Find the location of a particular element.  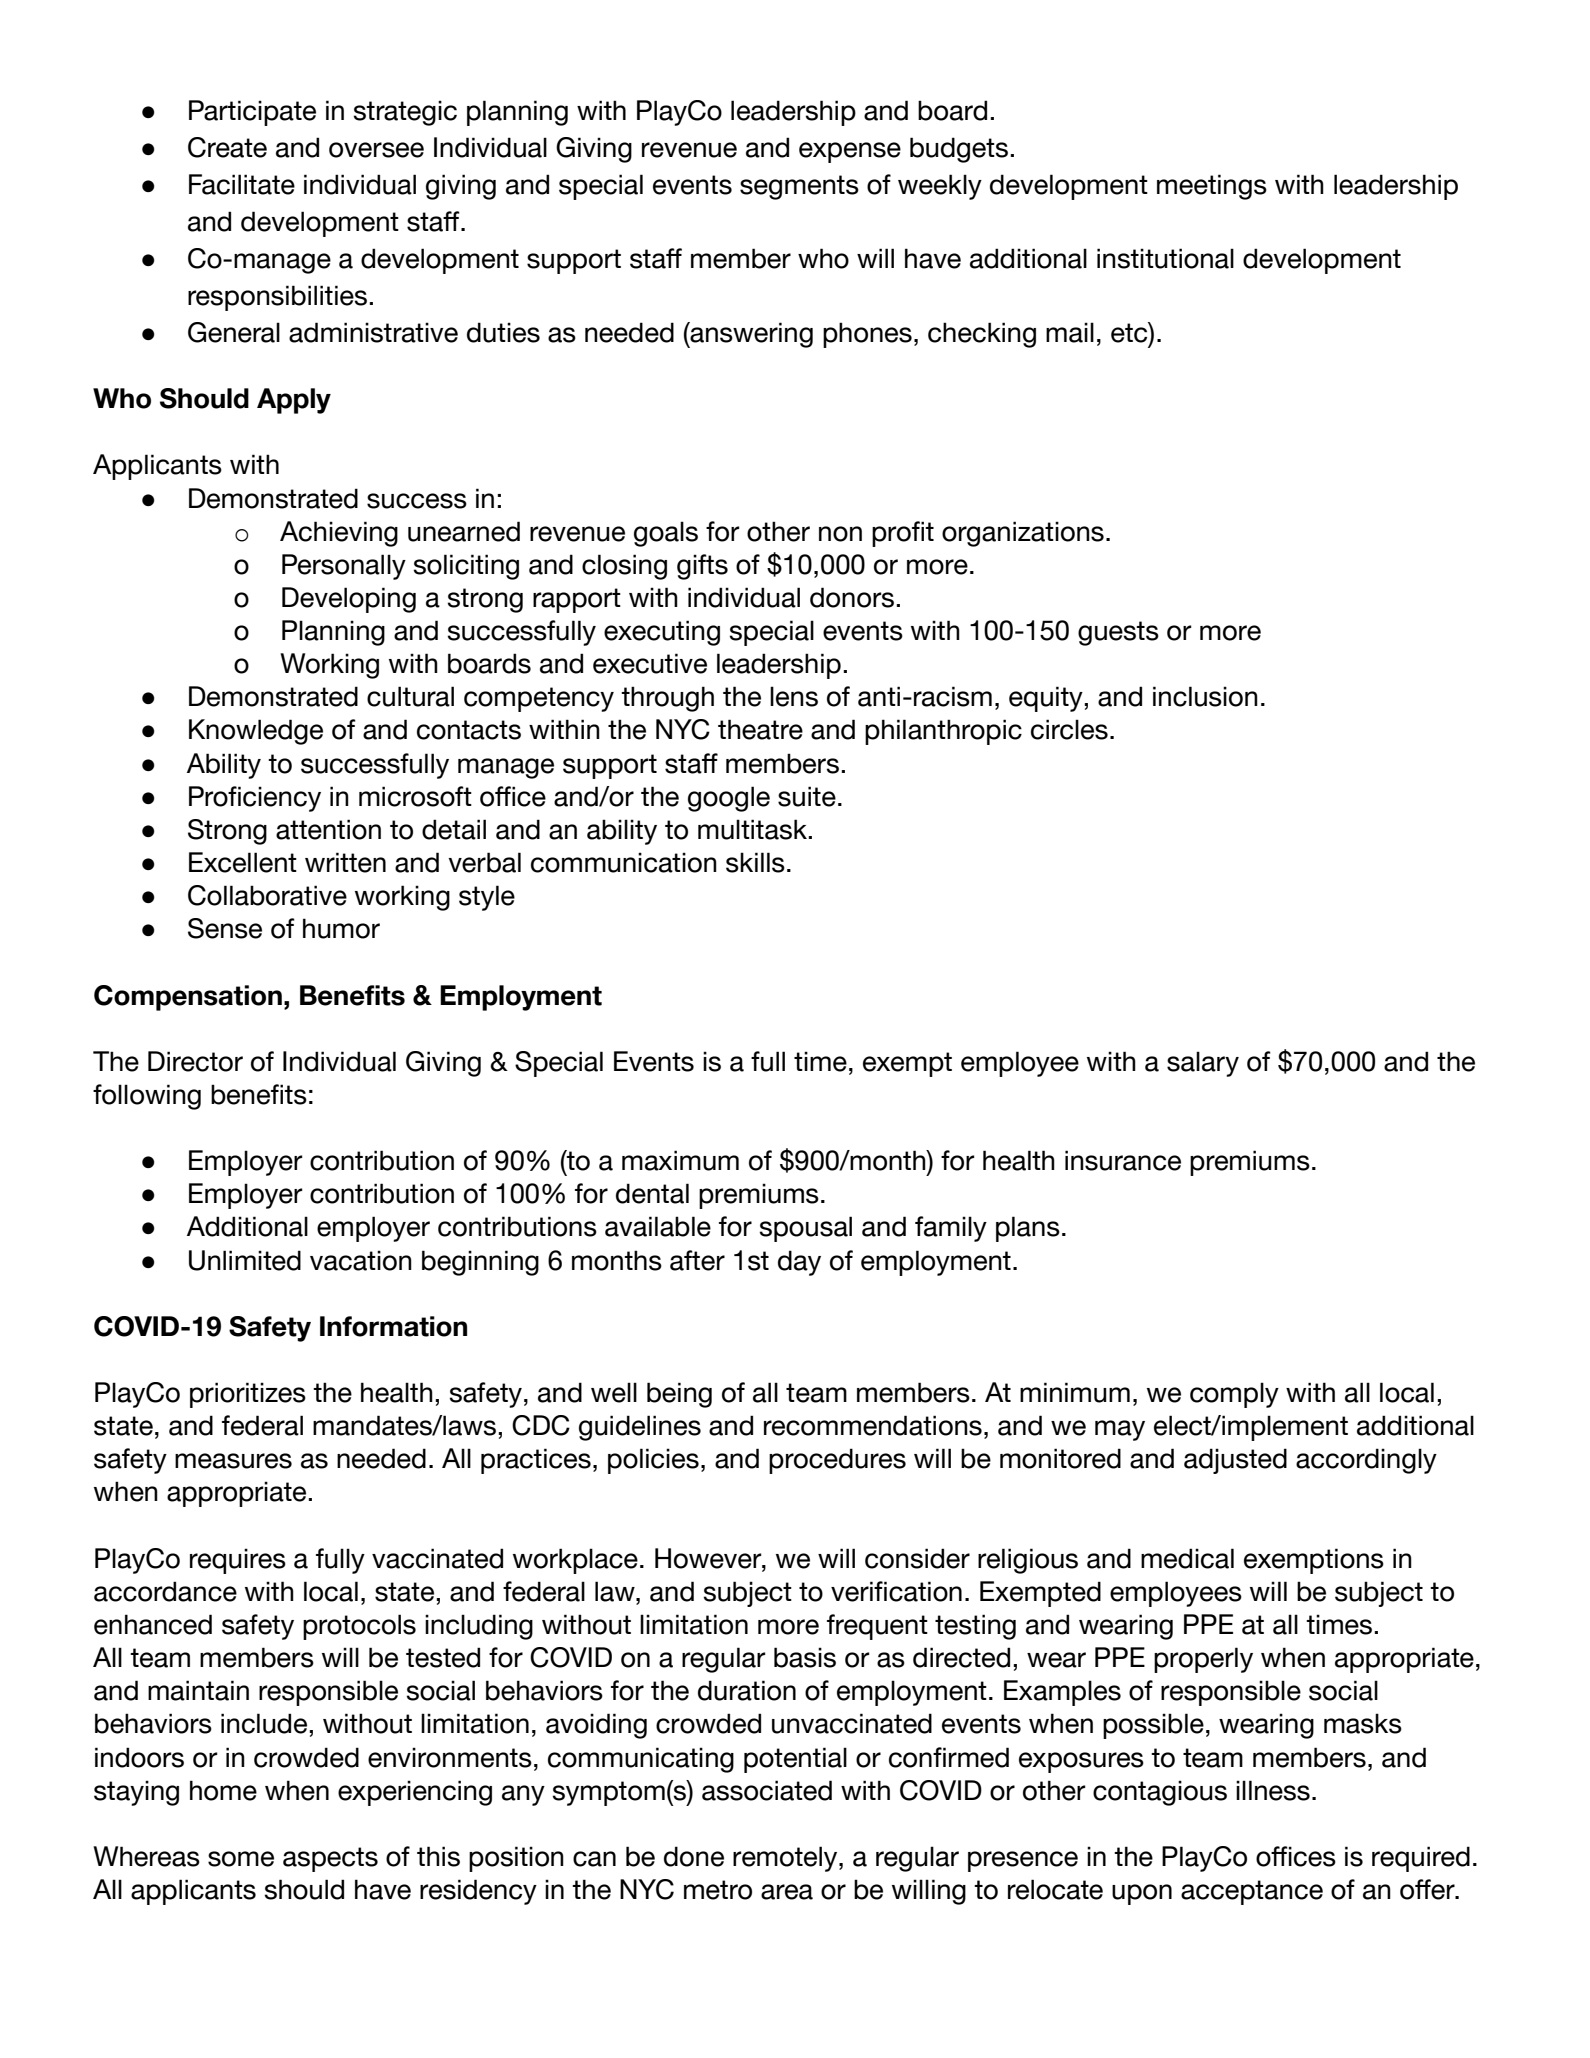

segments is located at coordinates (799, 187).
